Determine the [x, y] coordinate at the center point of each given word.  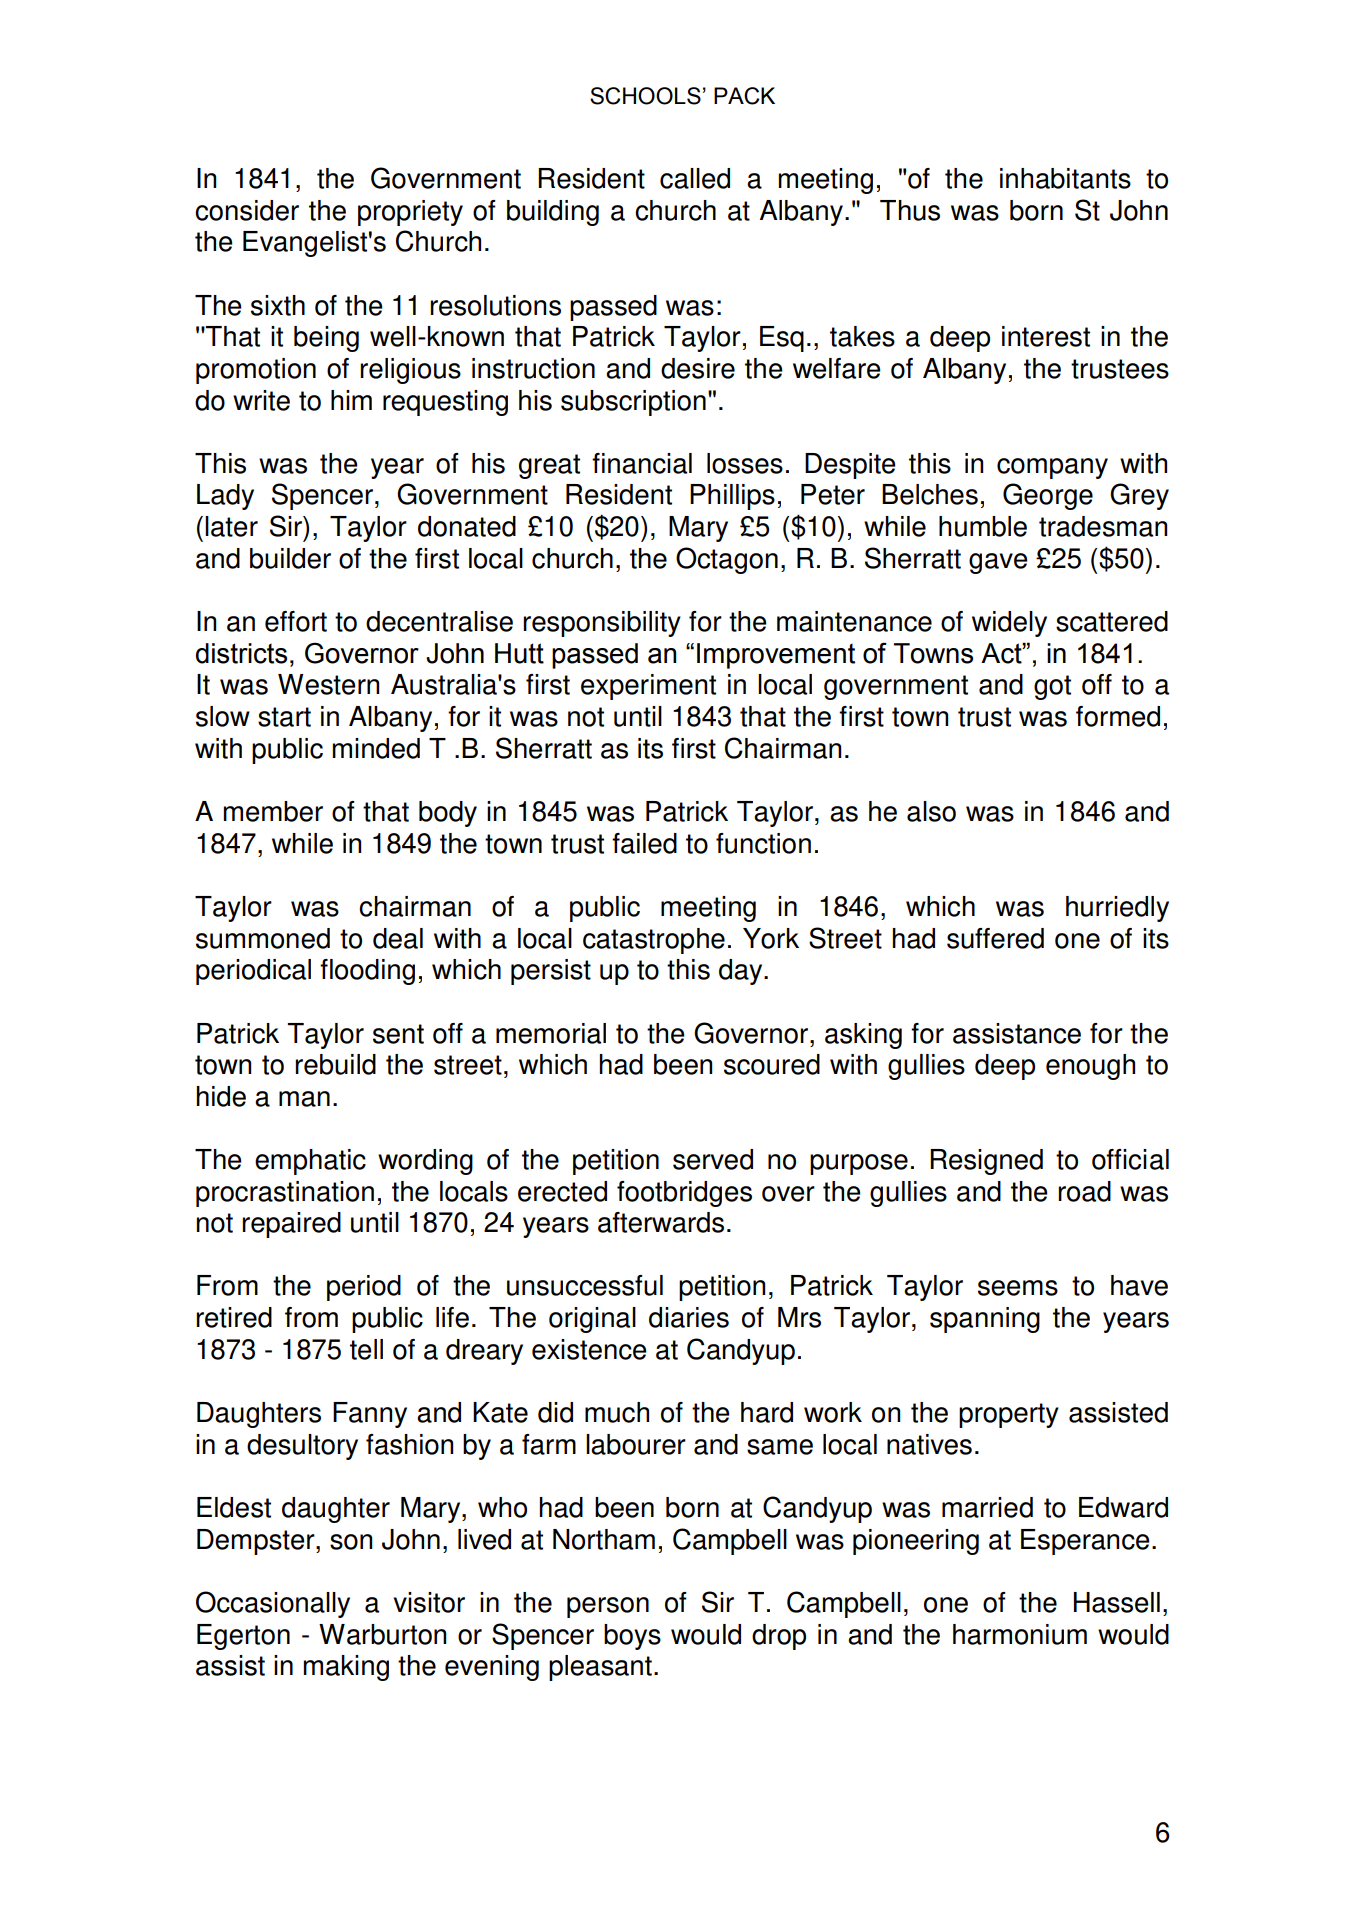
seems [1018, 1288]
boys [632, 1637]
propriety [410, 213]
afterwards [661, 1222]
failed [644, 843]
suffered [995, 938]
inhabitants [1065, 178]
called [695, 178]
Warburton [382, 1634]
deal [398, 938]
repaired [291, 1225]
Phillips [732, 497]
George [1048, 496]
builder [290, 558]
